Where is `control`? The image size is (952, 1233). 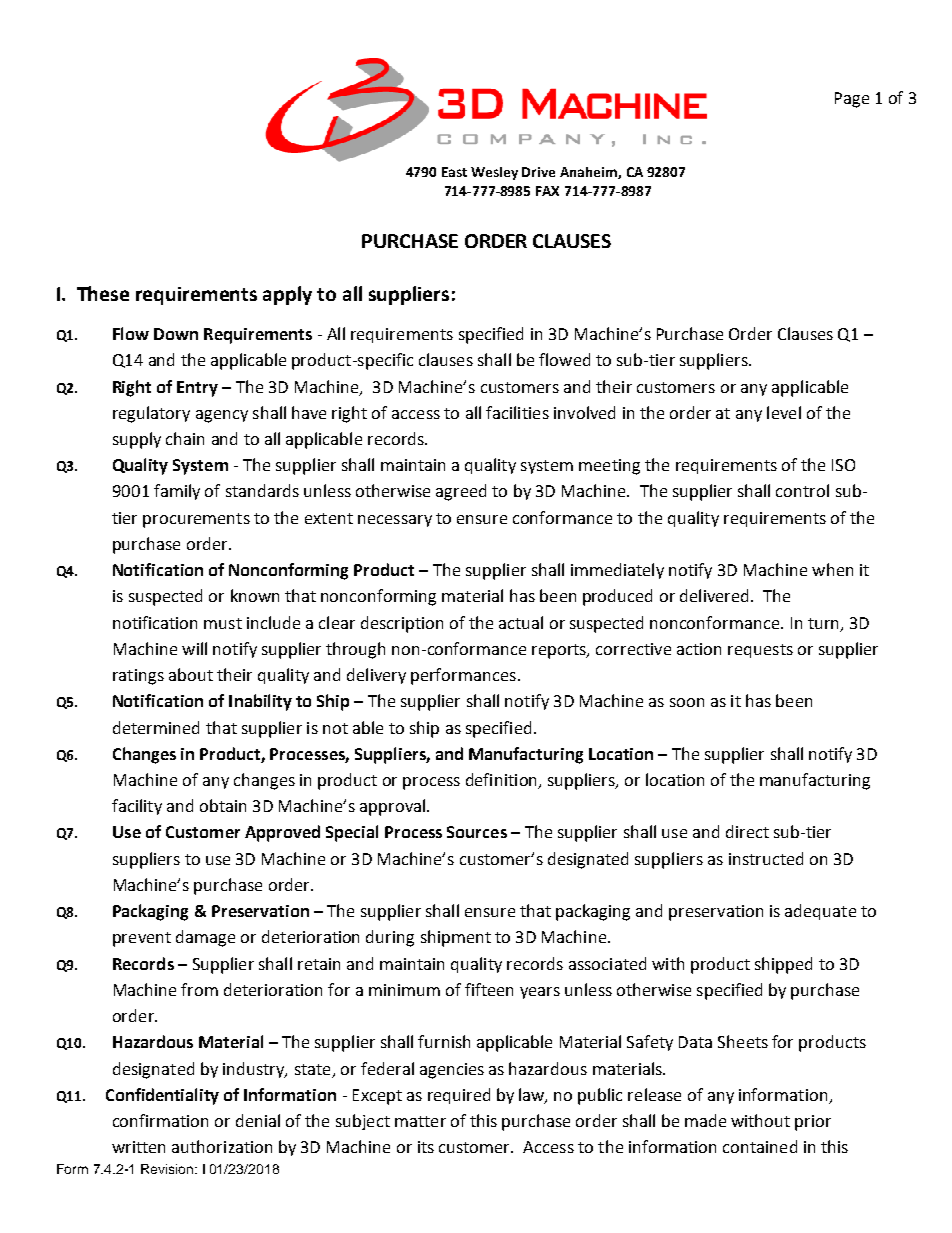
control is located at coordinates (802, 490).
